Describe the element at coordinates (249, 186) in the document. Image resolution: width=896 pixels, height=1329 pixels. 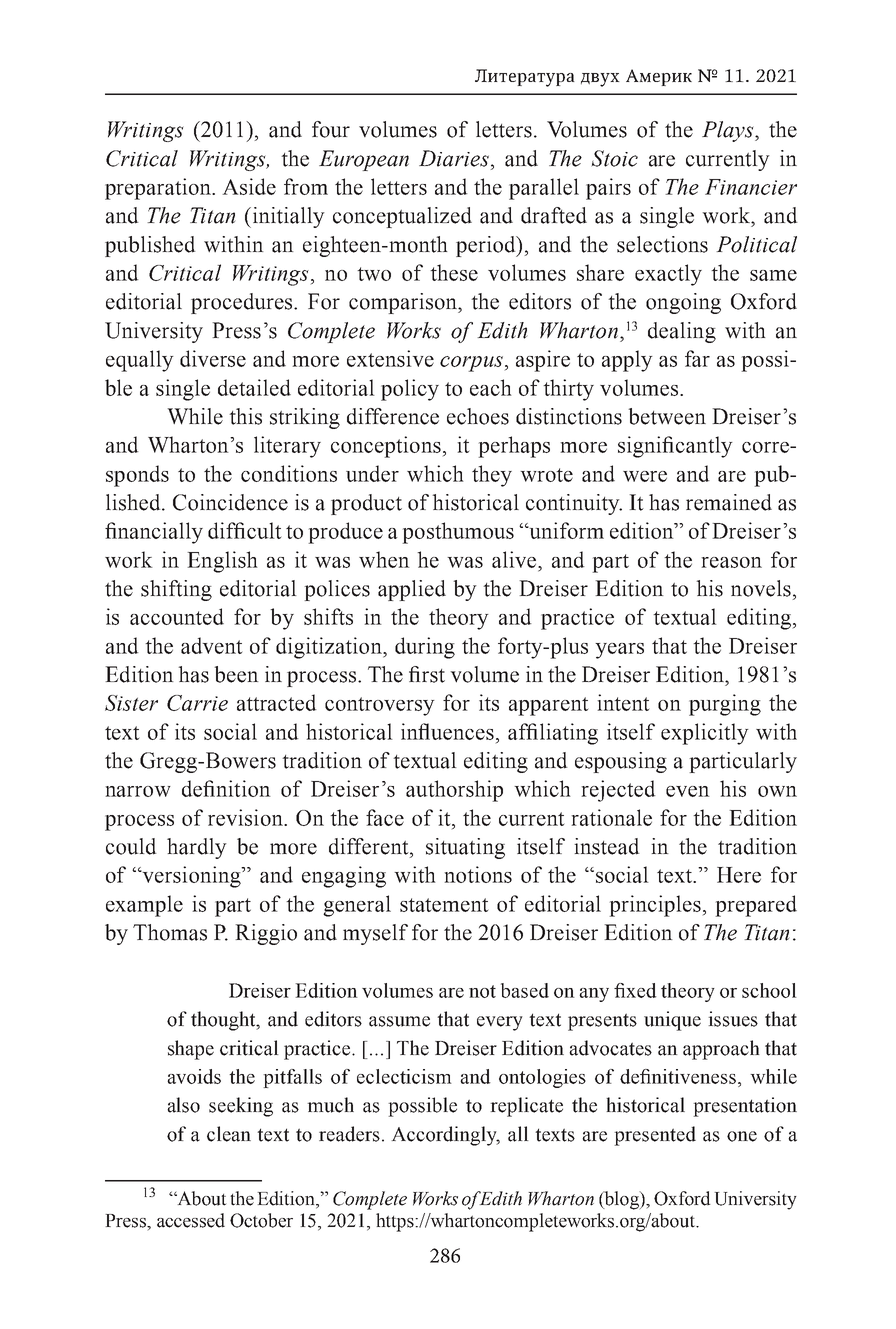
I see `Aside` at that location.
